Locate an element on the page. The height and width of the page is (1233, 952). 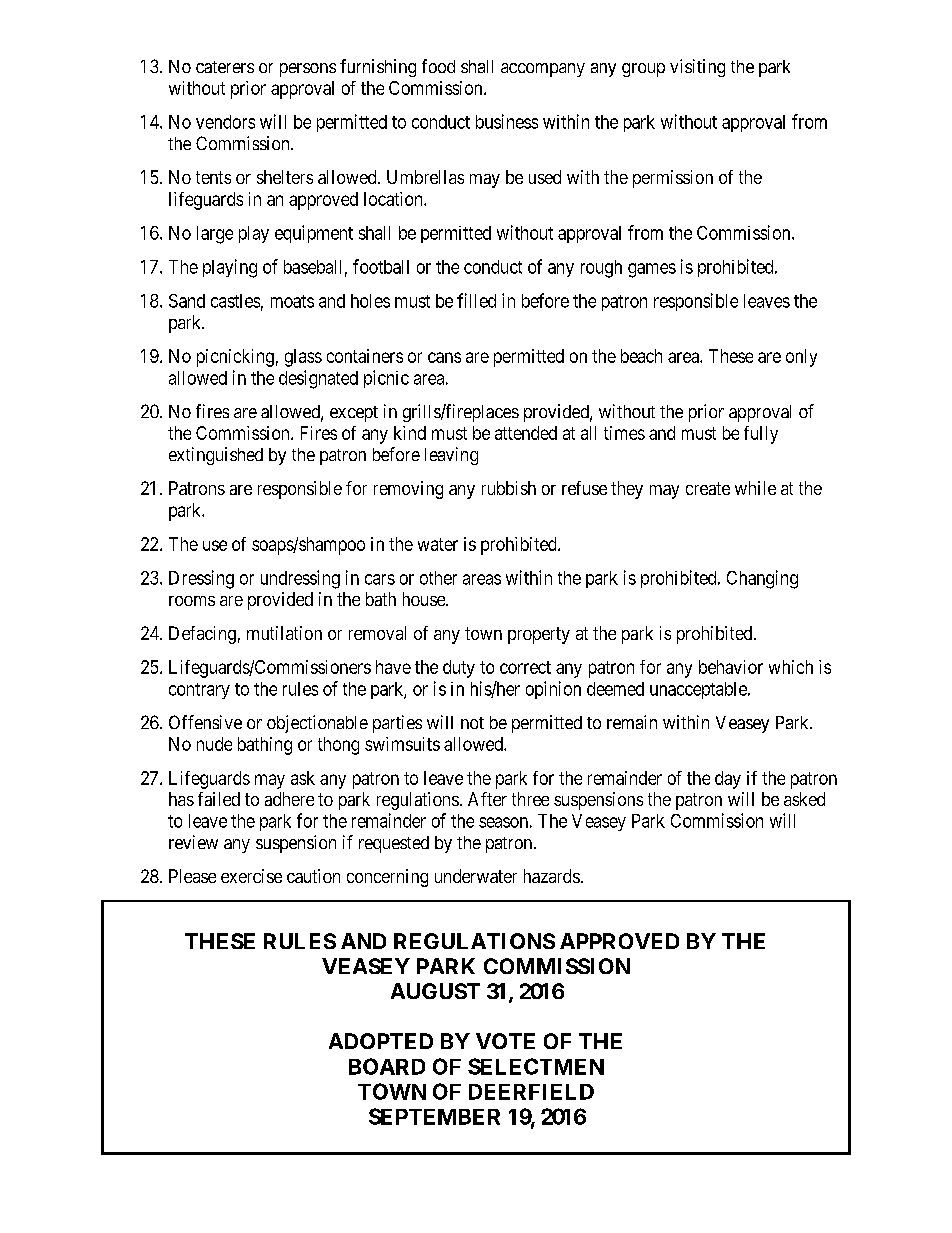
rubbish is located at coordinates (509, 488).
